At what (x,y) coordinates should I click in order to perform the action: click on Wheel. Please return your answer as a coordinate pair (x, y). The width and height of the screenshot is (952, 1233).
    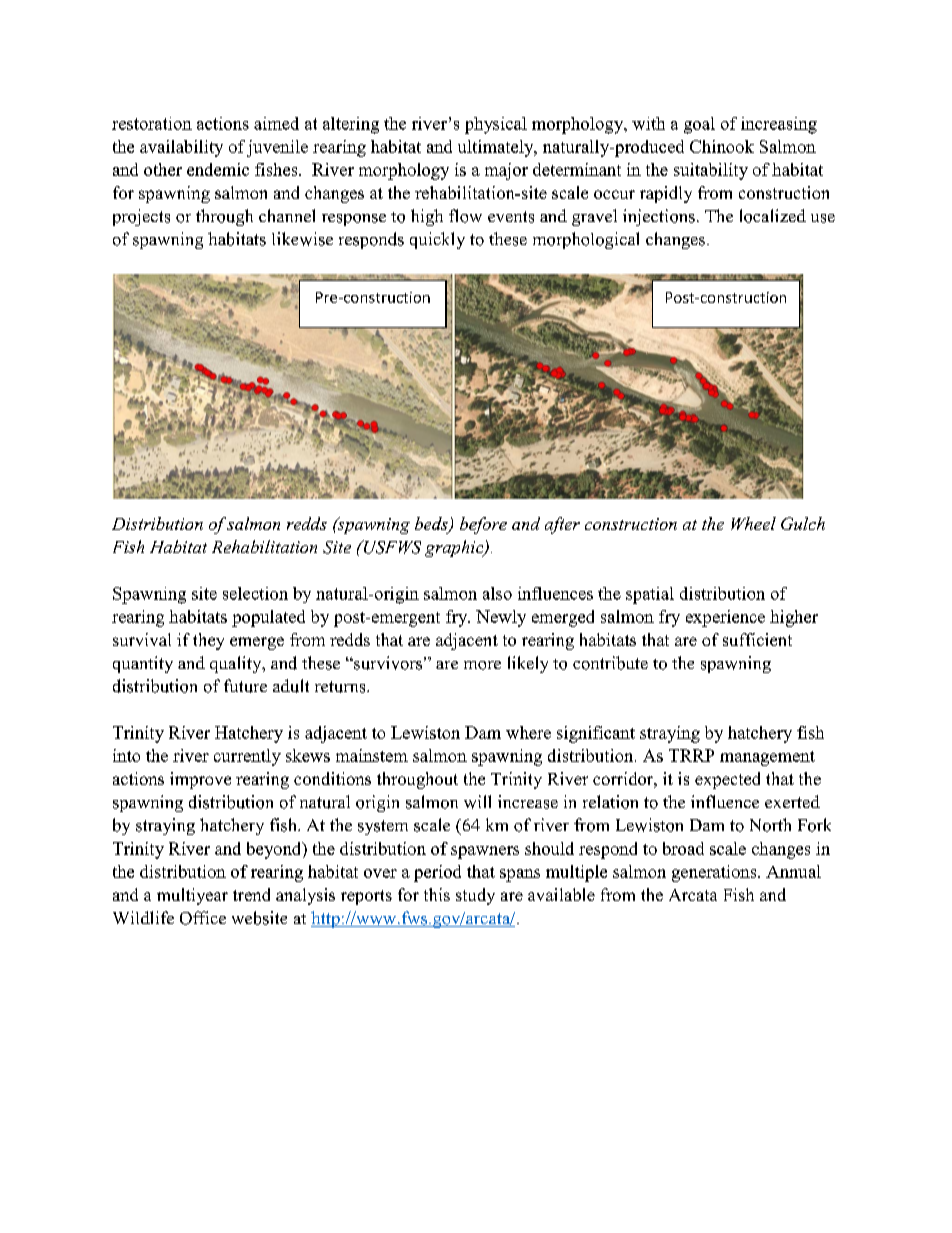
    Looking at the image, I should click on (753, 523).
